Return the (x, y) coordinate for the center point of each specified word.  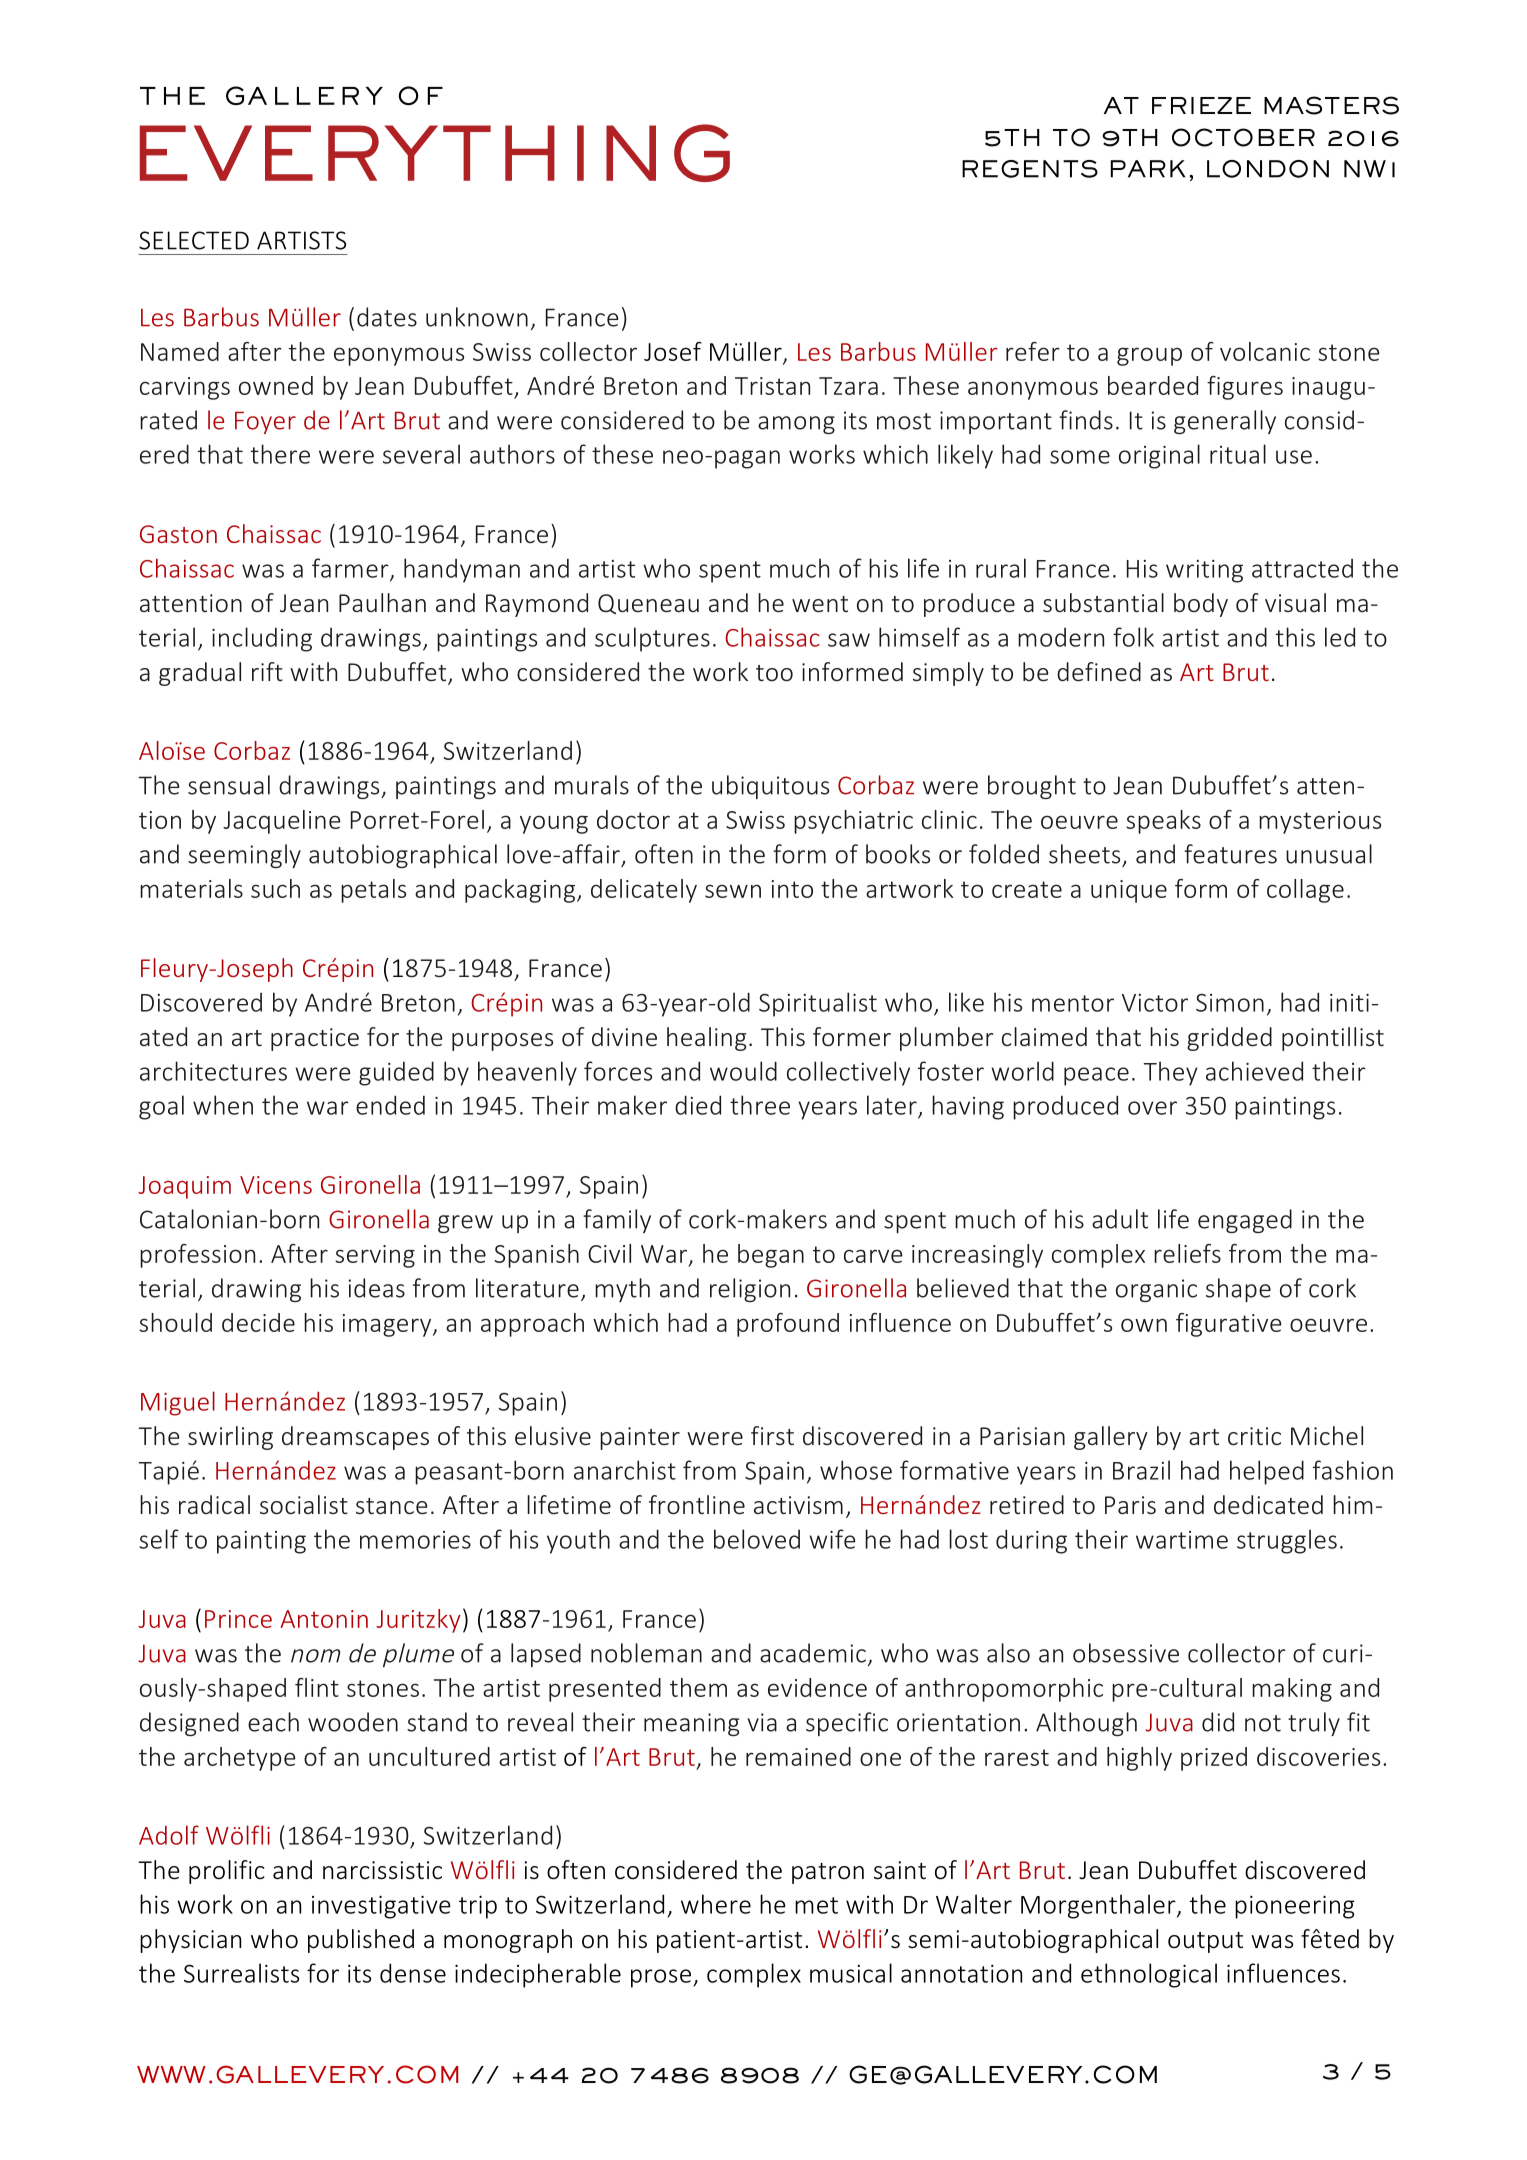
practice (315, 1039)
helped (1267, 1472)
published (361, 1941)
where (716, 1904)
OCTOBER (1243, 137)
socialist (304, 1505)
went (820, 604)
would (743, 1071)
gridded (1229, 1039)
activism (798, 1505)
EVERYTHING (435, 153)
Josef (673, 351)
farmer (351, 569)
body (1201, 605)
